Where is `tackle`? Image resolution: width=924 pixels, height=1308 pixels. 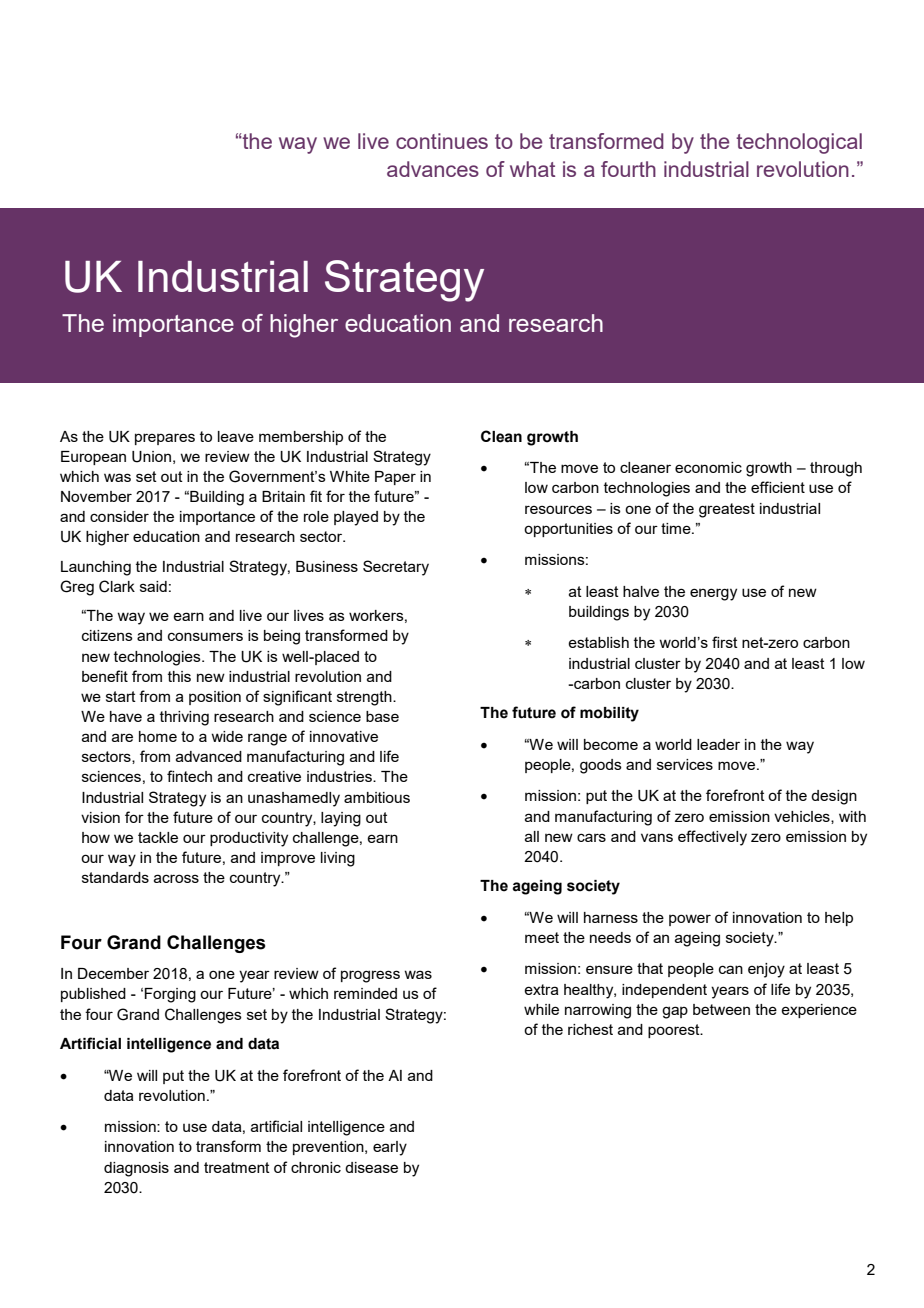
tackle is located at coordinates (158, 837).
